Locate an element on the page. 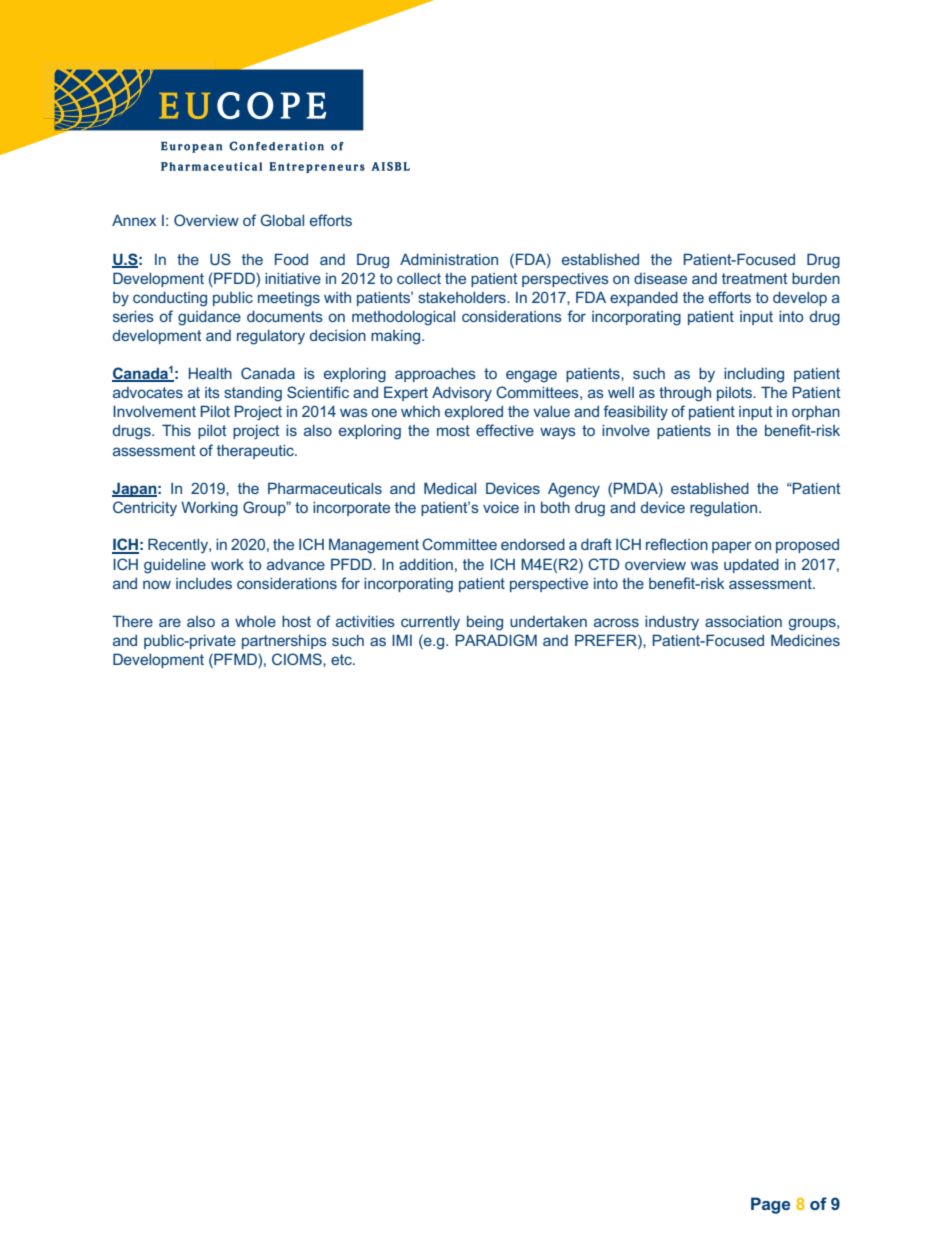 The image size is (952, 1233). PARADIGM is located at coordinates (496, 640).
